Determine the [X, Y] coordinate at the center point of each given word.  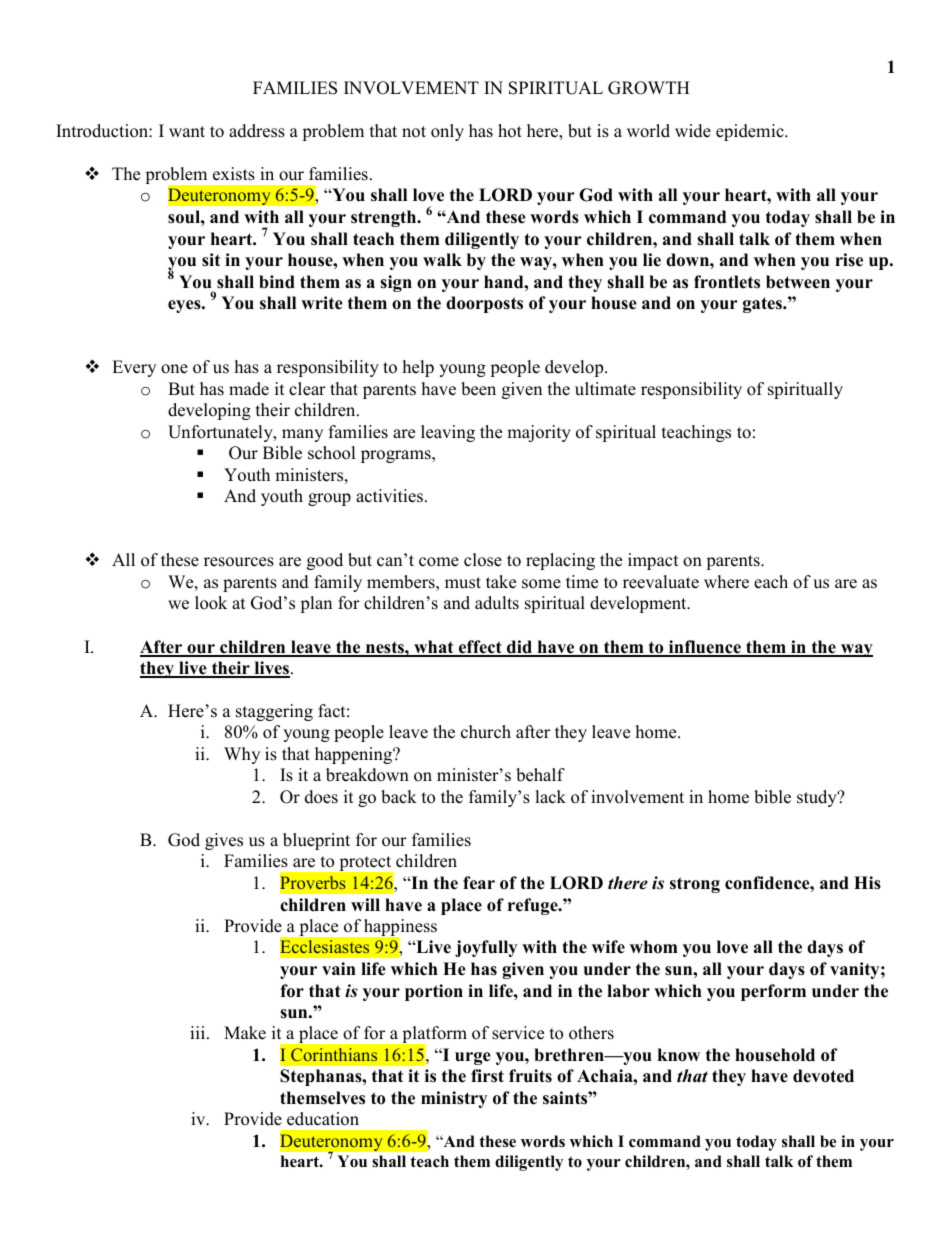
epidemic [751, 132]
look [211, 603]
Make [245, 1033]
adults [497, 603]
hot [510, 131]
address [257, 131]
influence [705, 648]
